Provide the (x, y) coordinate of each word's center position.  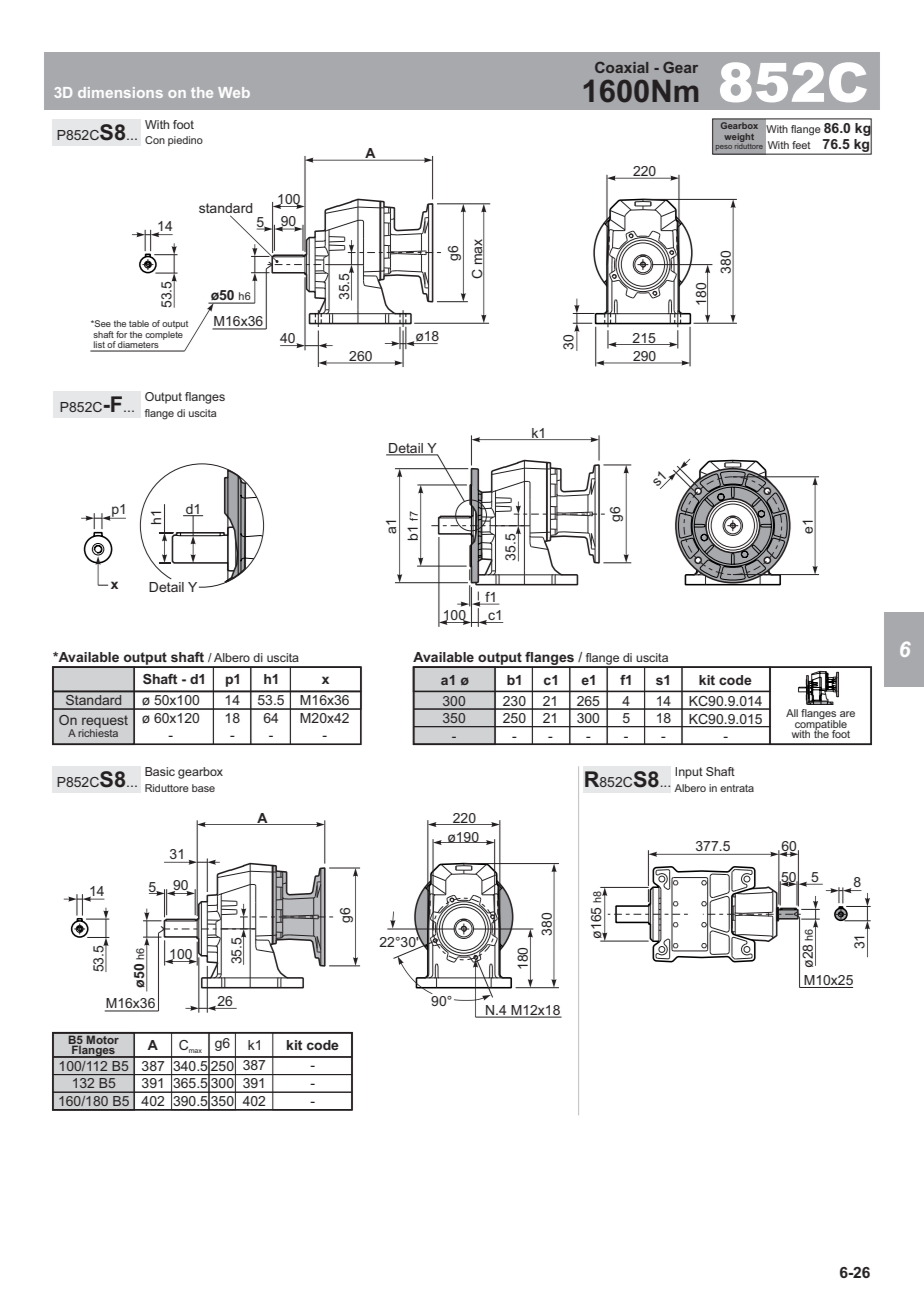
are (847, 714)
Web (234, 92)
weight (739, 137)
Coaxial (621, 67)
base (203, 788)
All (792, 713)
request (105, 722)
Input (689, 773)
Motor (103, 1038)
